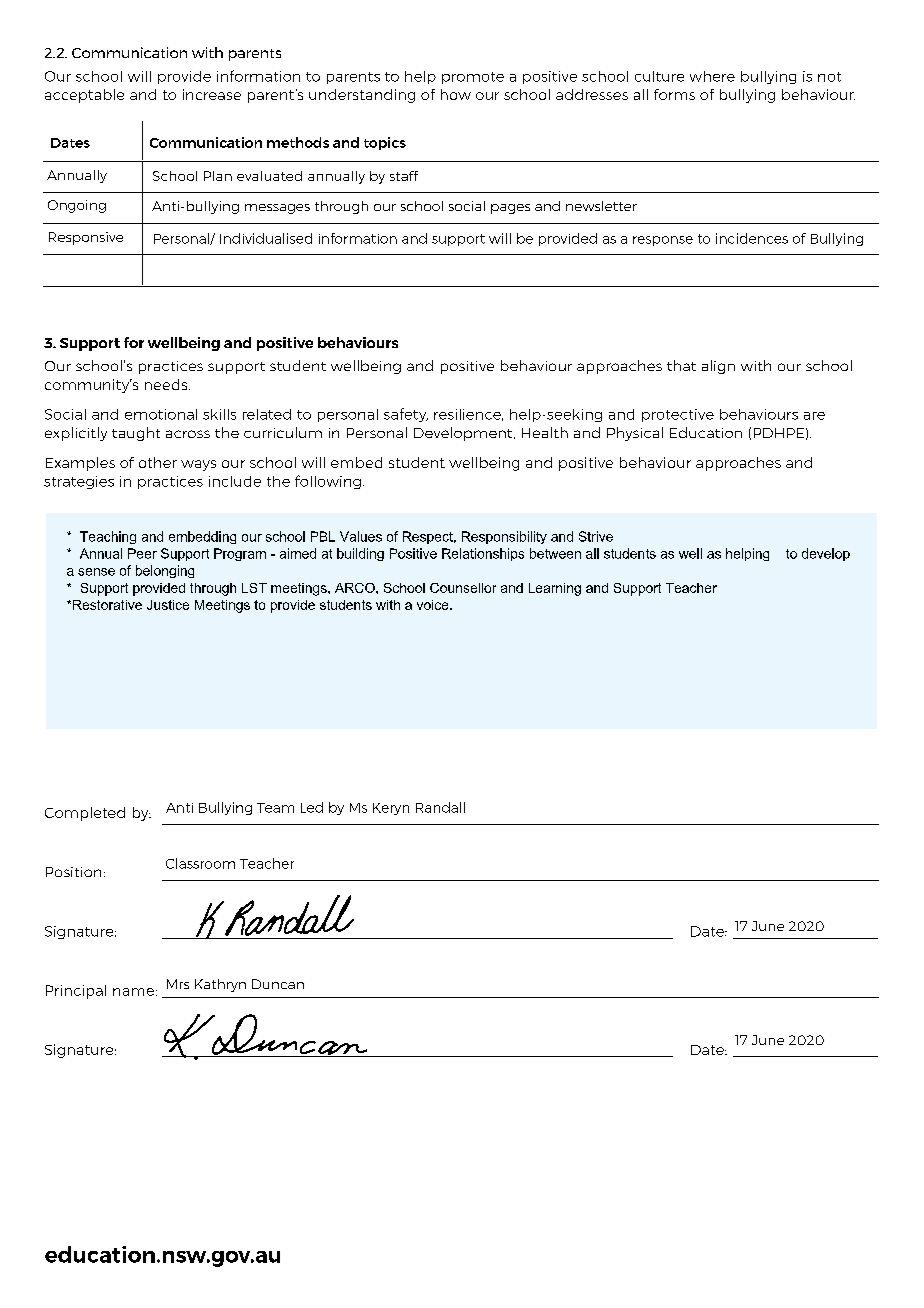 The height and width of the image is (1308, 924). I want to click on Physical, so click(635, 434).
